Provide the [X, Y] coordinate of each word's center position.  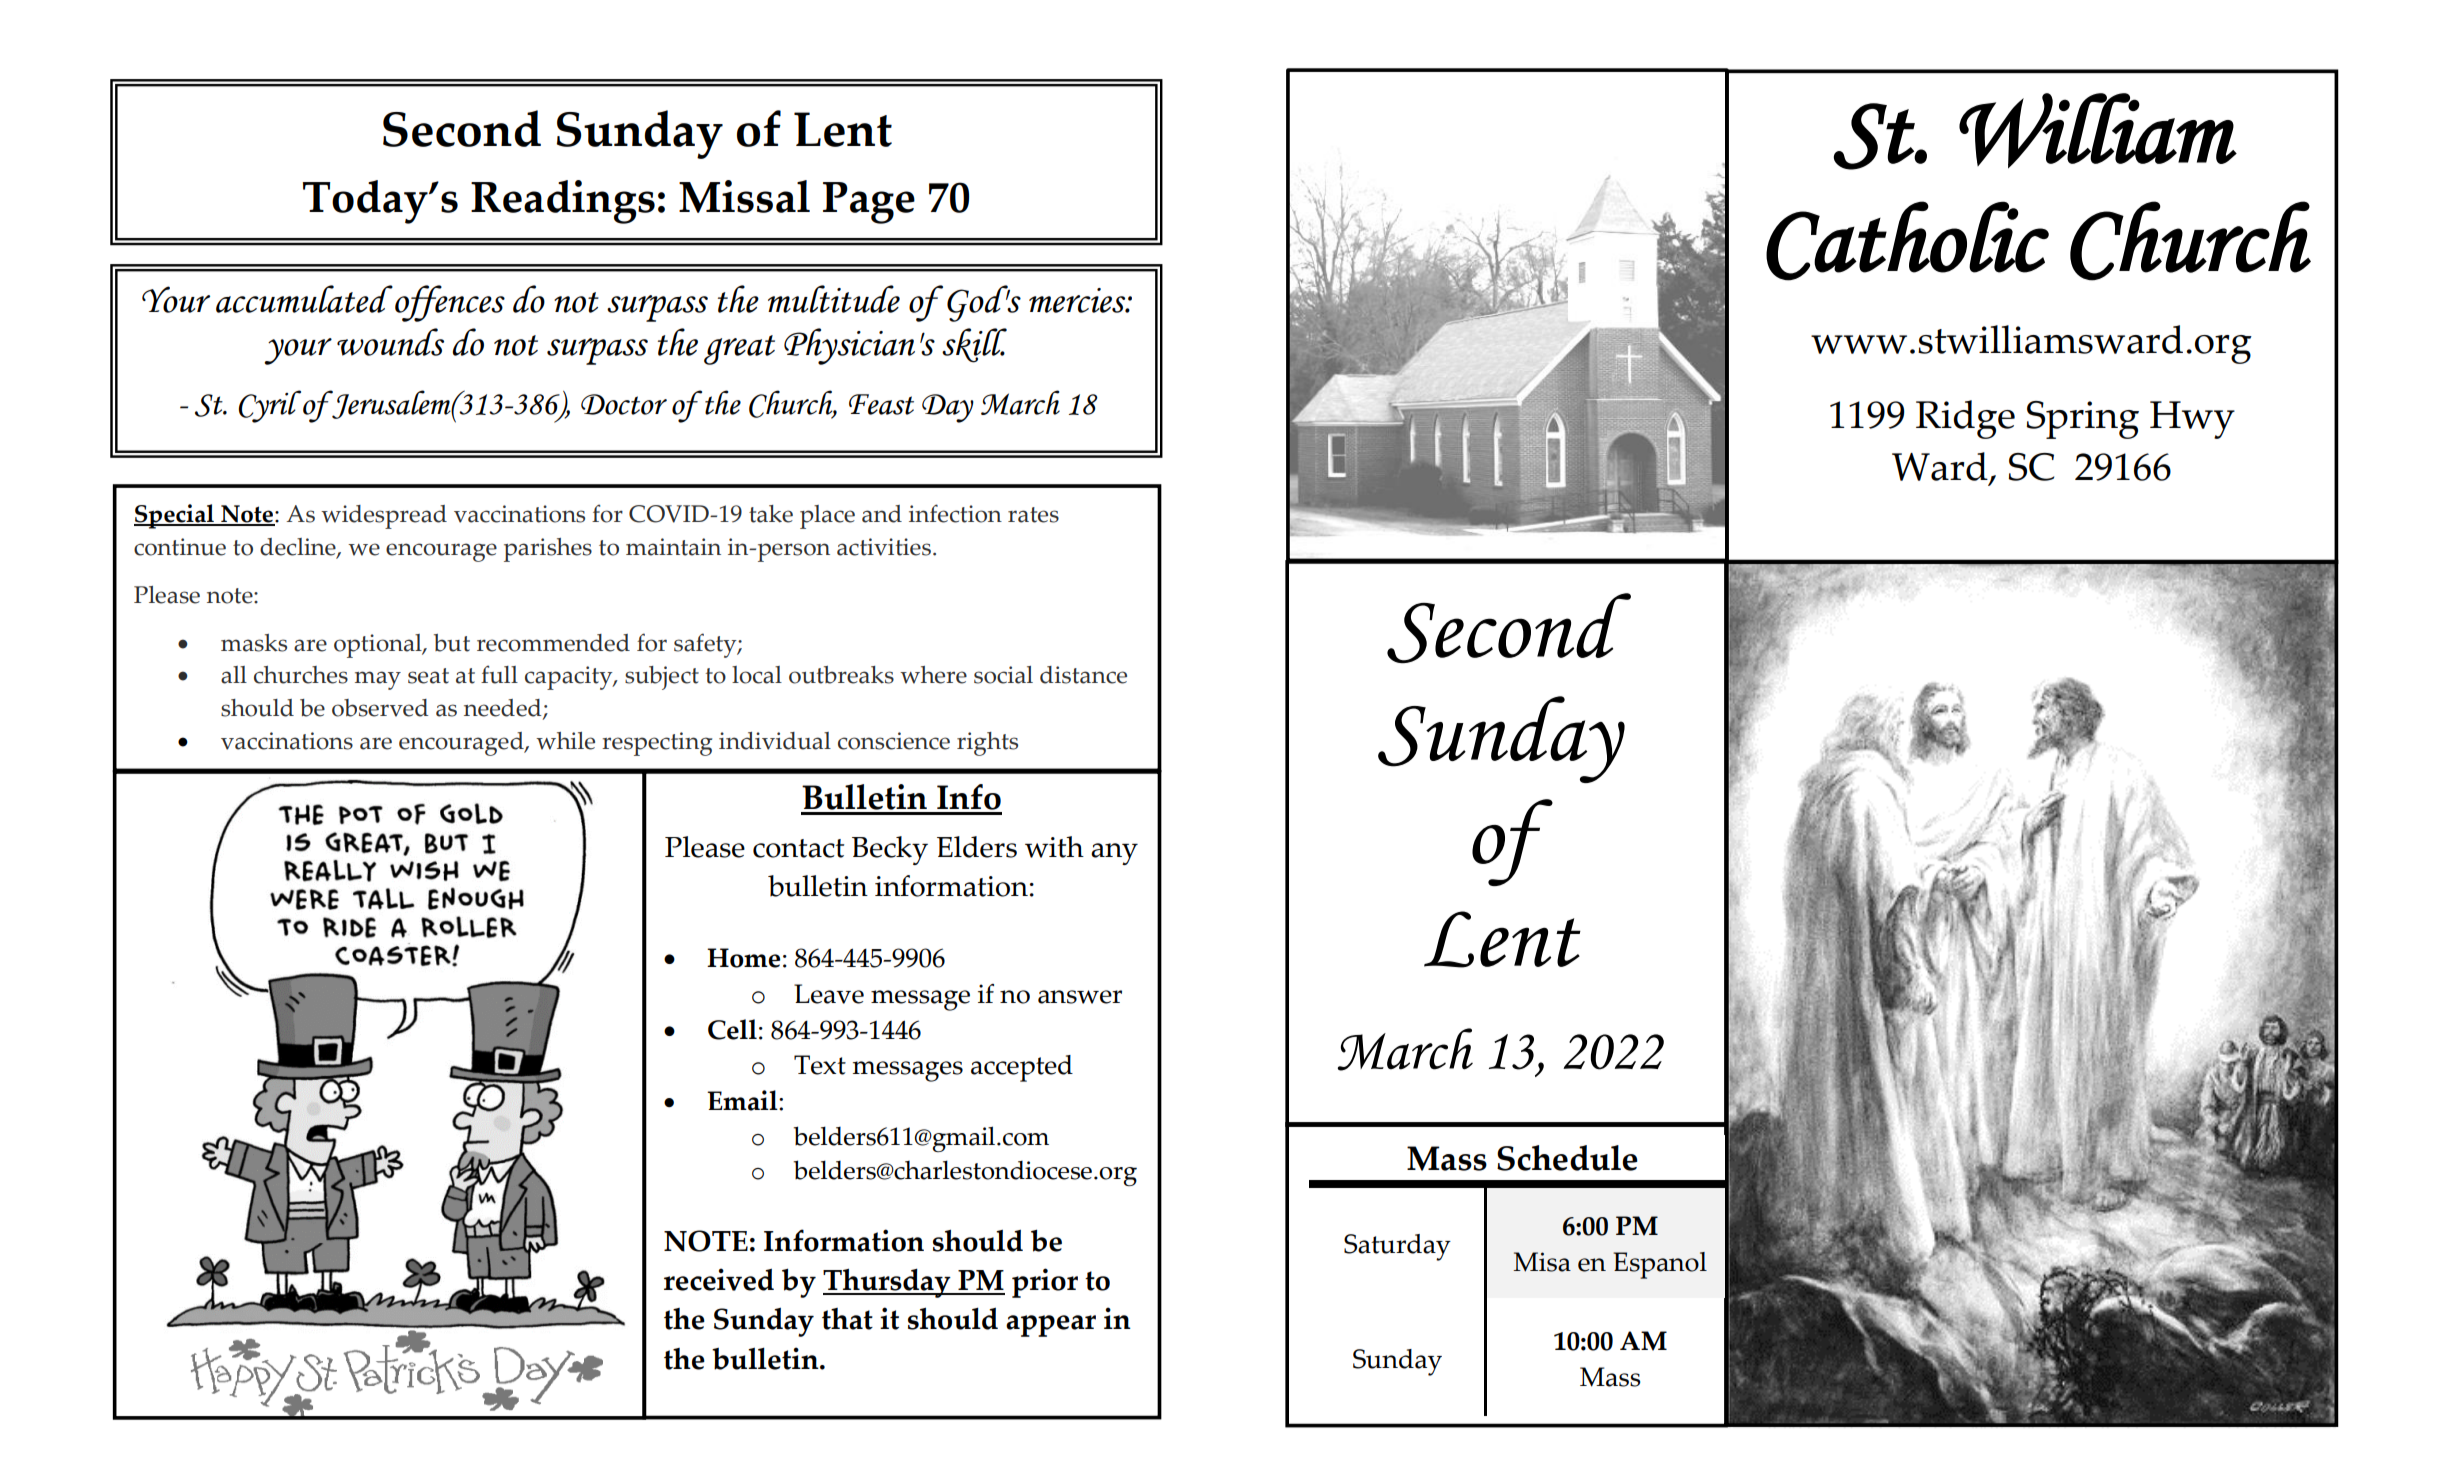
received [719, 1279]
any [1114, 854]
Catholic [1907, 241]
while [565, 741]
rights [987, 744]
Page [869, 203]
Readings [563, 202]
